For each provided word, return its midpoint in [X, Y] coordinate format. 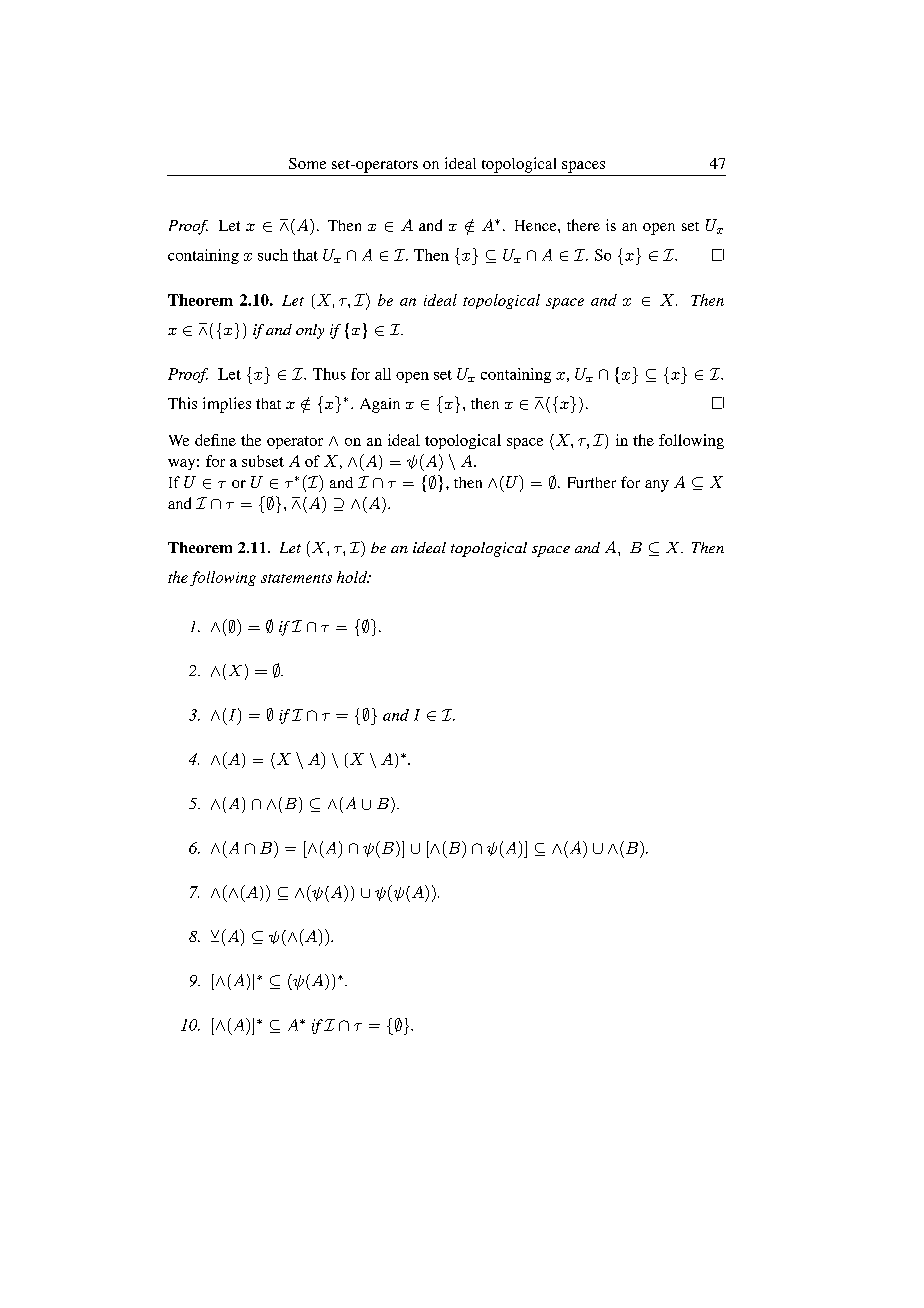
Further [592, 482]
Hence [537, 225]
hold [353, 577]
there [583, 225]
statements [296, 578]
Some [307, 163]
